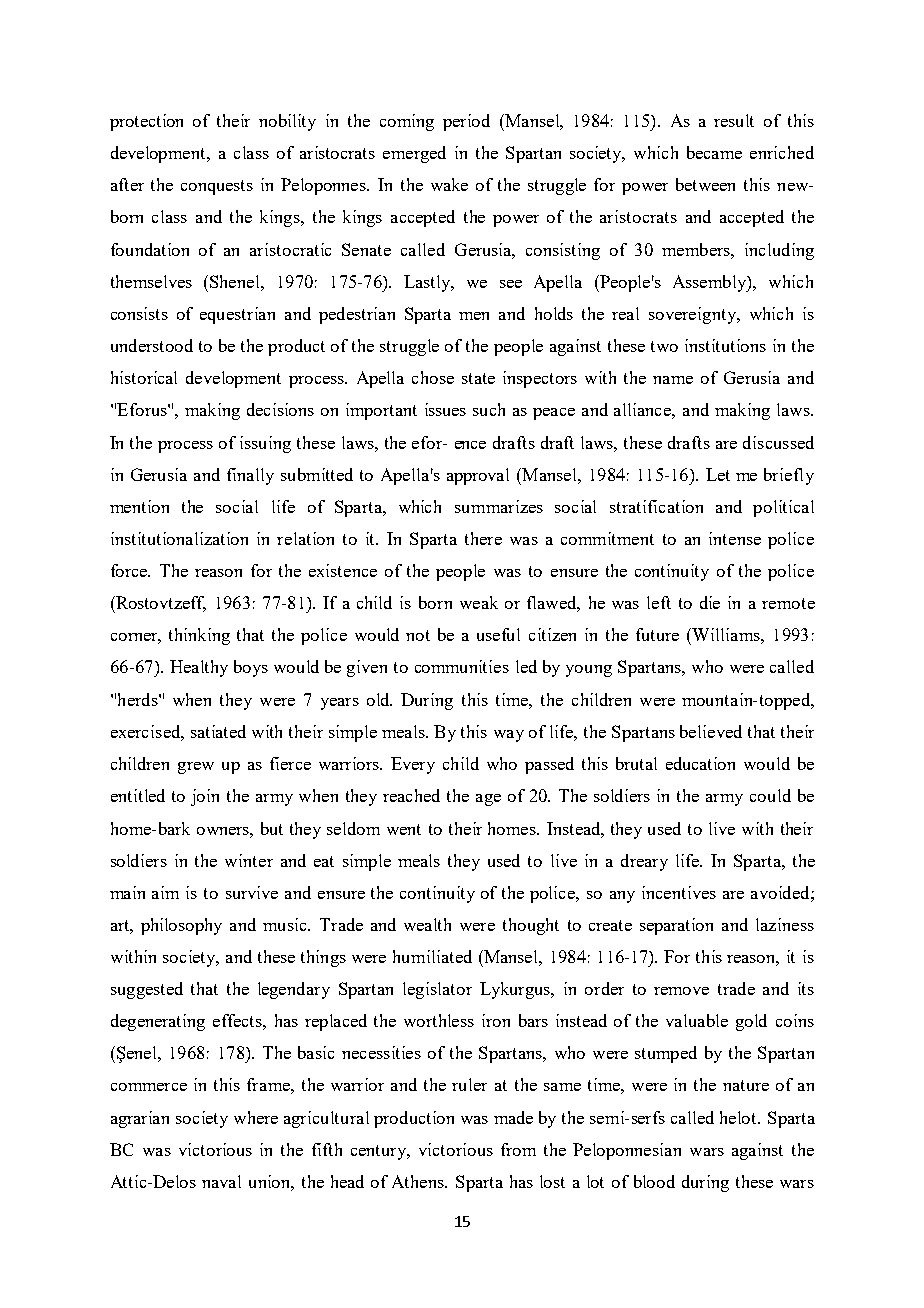 The width and height of the screenshot is (924, 1308). I want to click on join, so click(205, 797).
